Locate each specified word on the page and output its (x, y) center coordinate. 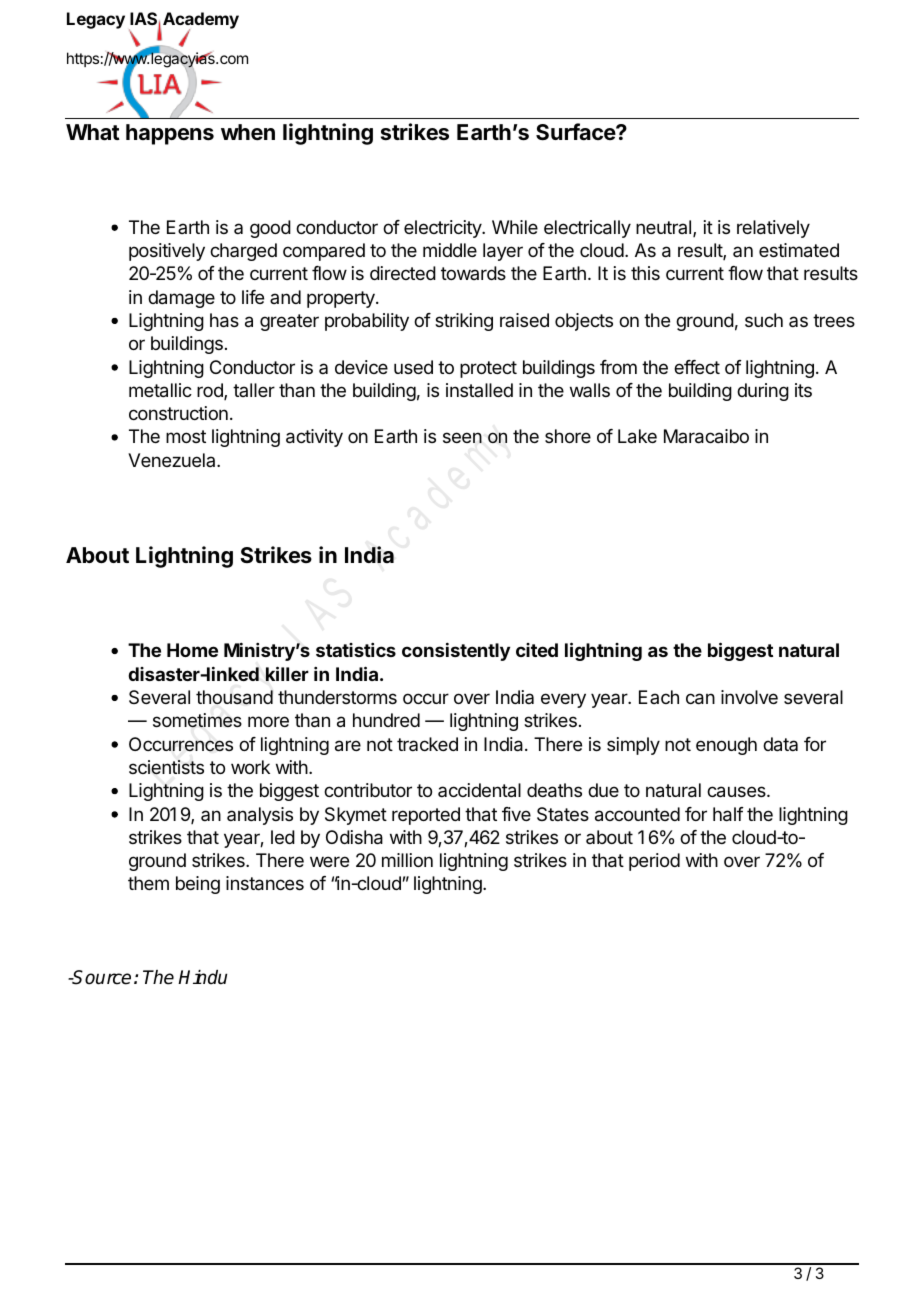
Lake (637, 436)
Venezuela (173, 460)
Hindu (202, 977)
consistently (456, 651)
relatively (773, 229)
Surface (576, 132)
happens (170, 134)
